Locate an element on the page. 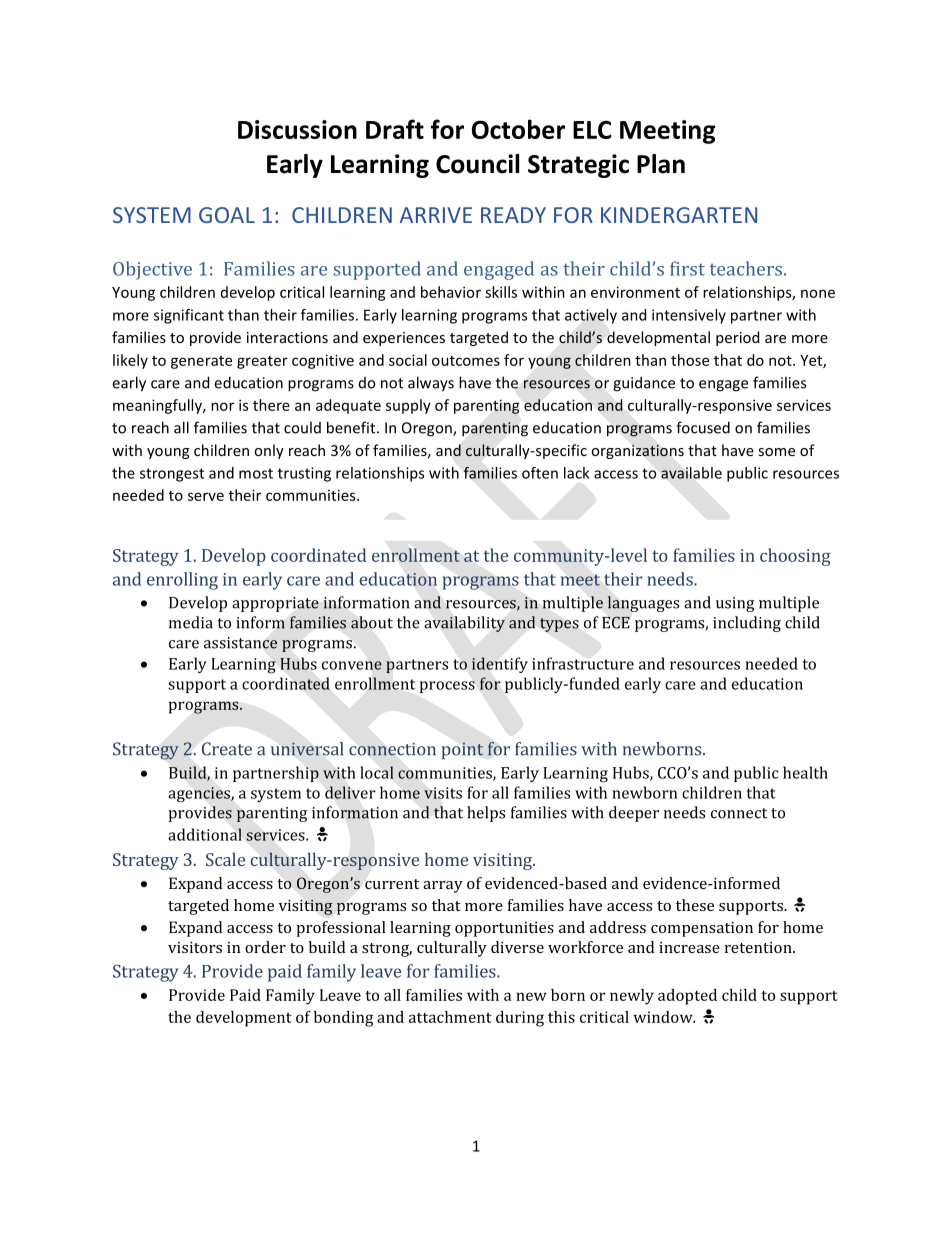  visitors is located at coordinates (195, 947).
